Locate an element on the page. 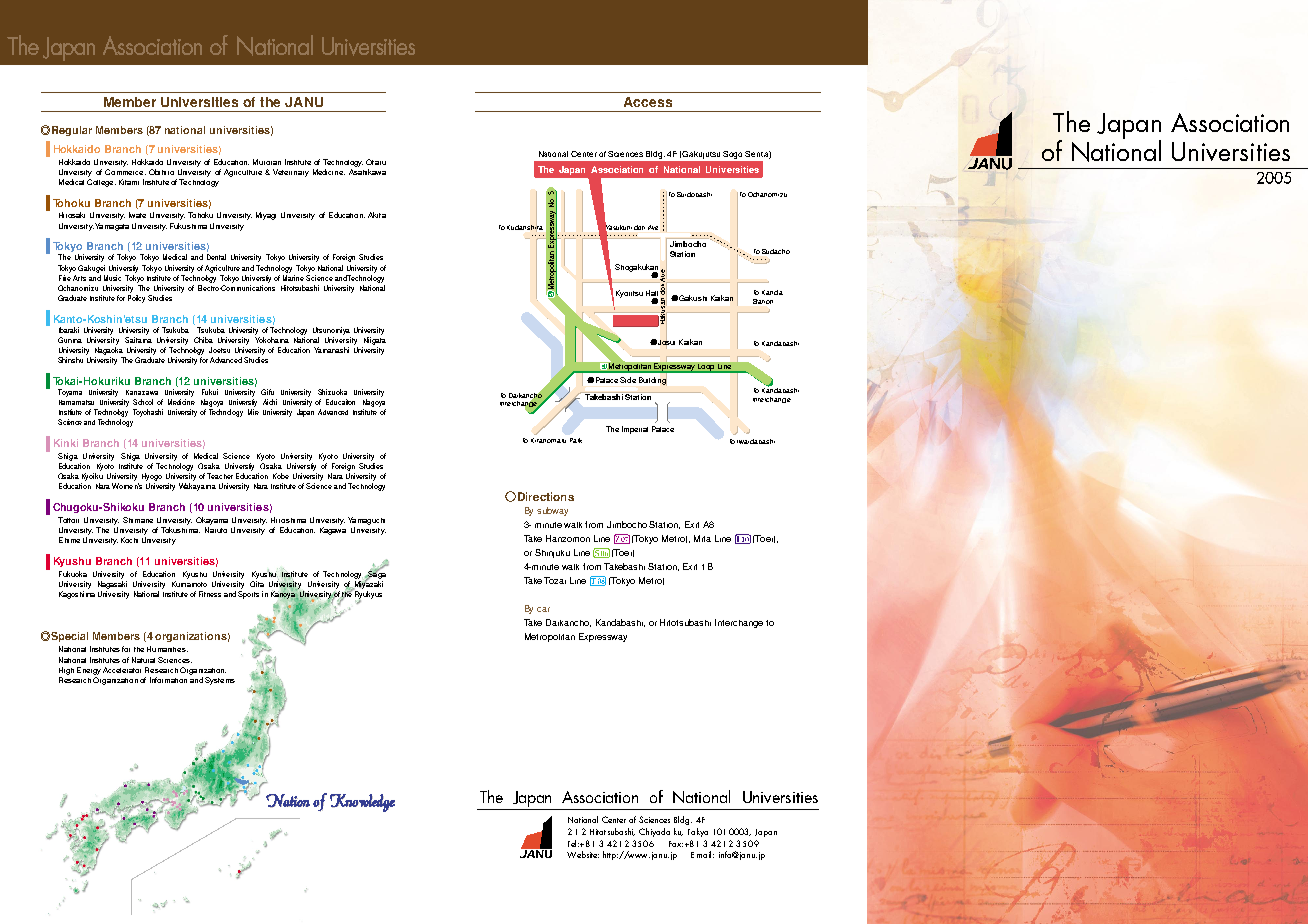  Veterinary is located at coordinates (291, 173).
